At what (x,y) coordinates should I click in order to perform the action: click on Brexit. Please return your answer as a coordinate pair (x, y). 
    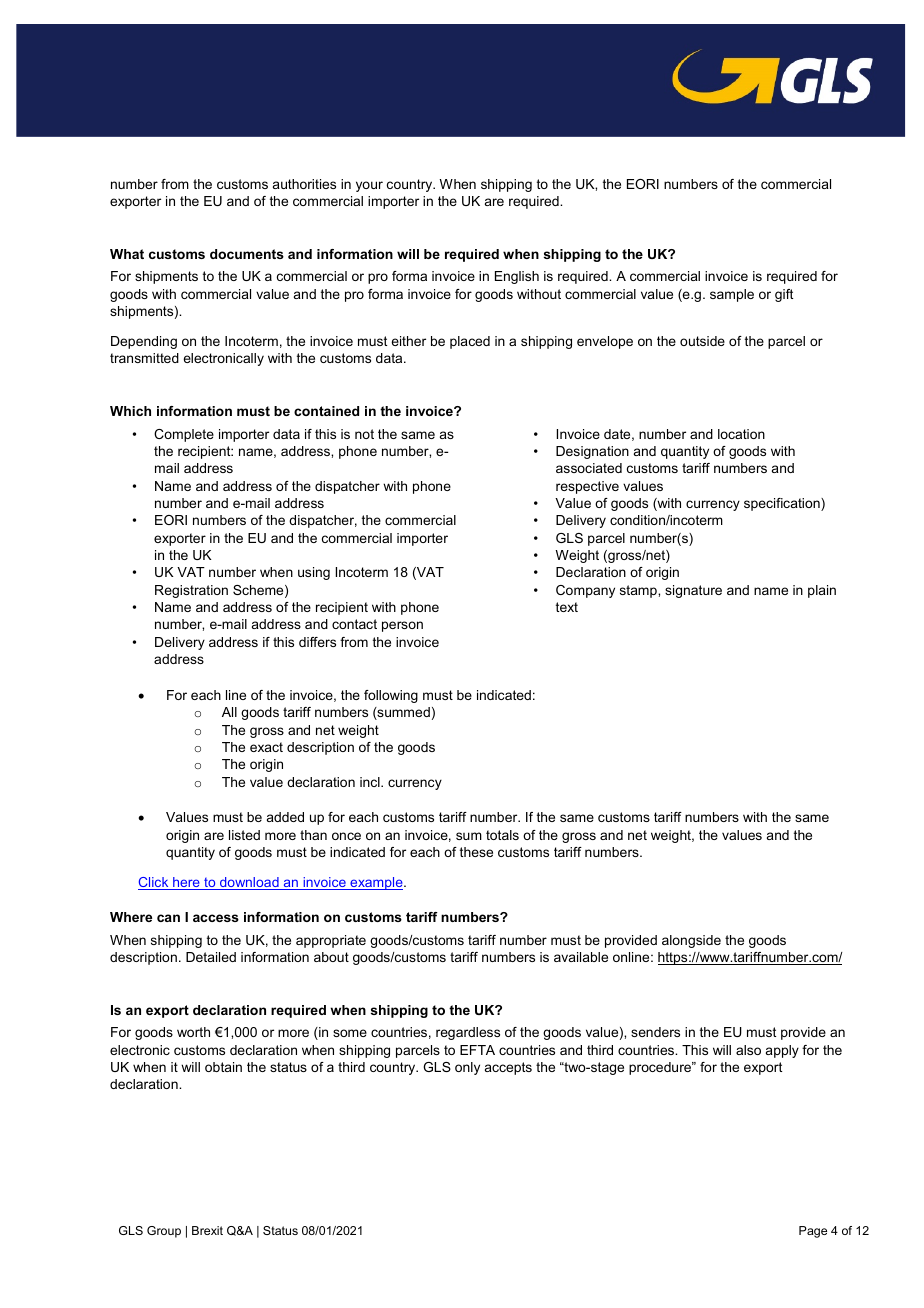
    Looking at the image, I should click on (207, 1230).
